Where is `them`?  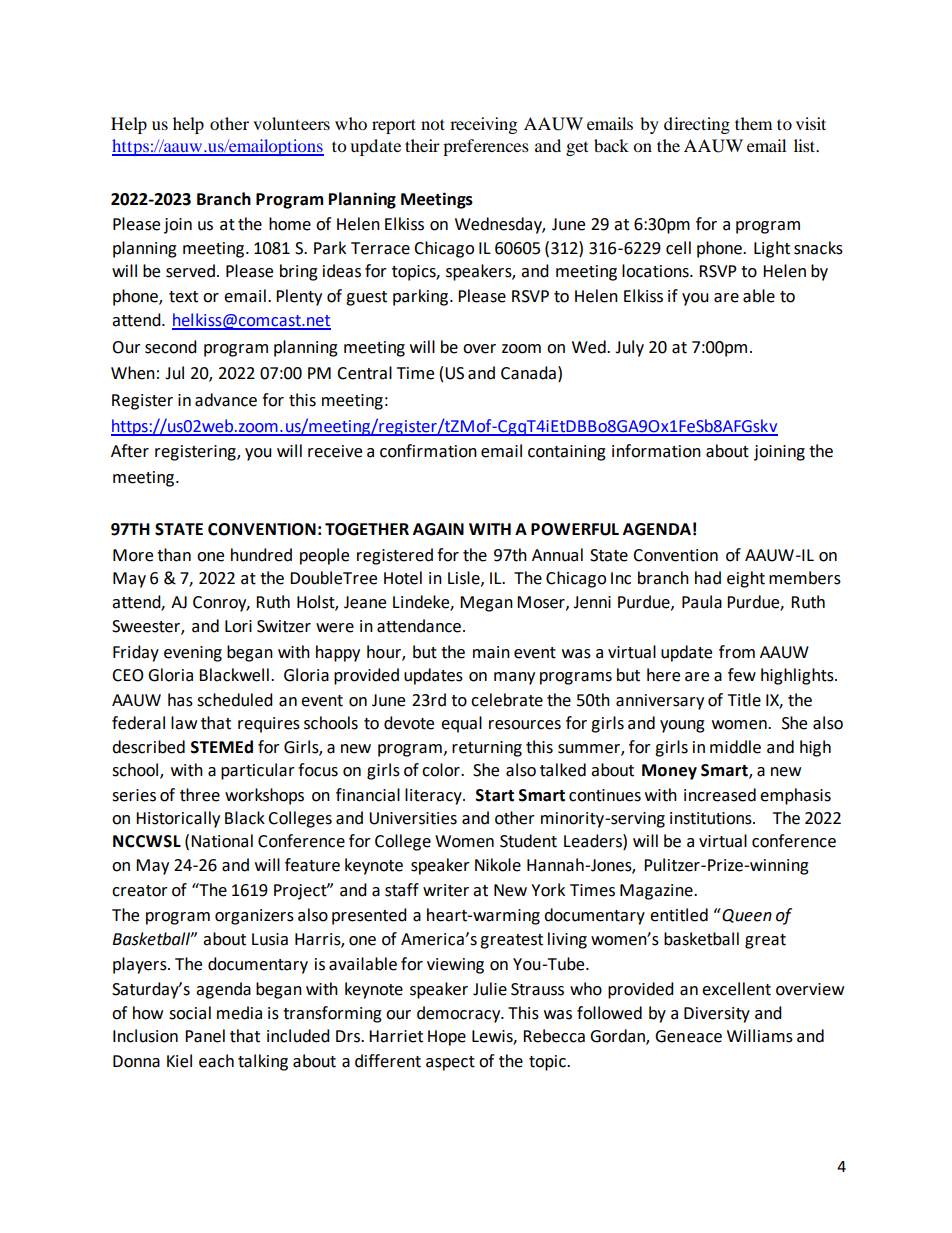 them is located at coordinates (753, 123).
